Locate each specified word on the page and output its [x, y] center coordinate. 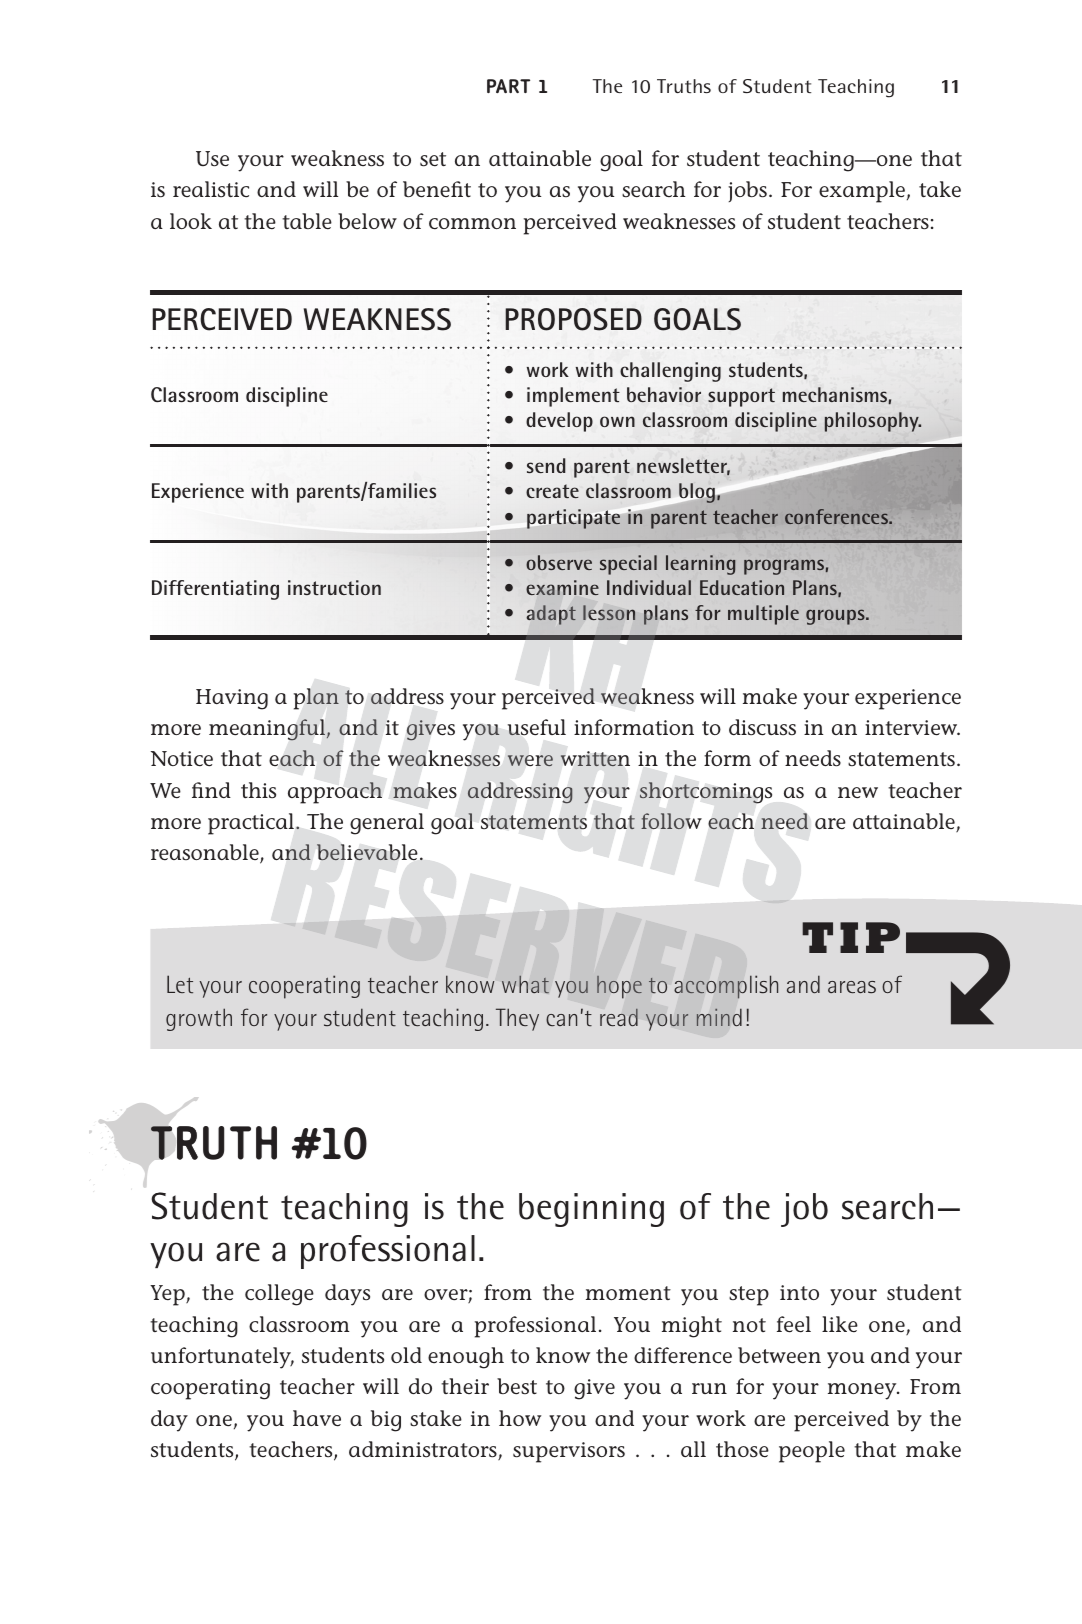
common [472, 223]
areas [852, 987]
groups [836, 617]
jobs [747, 191]
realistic [211, 189]
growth [199, 1019]
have [317, 1418]
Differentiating [215, 590]
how [520, 1418]
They [517, 1019]
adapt [551, 615]
